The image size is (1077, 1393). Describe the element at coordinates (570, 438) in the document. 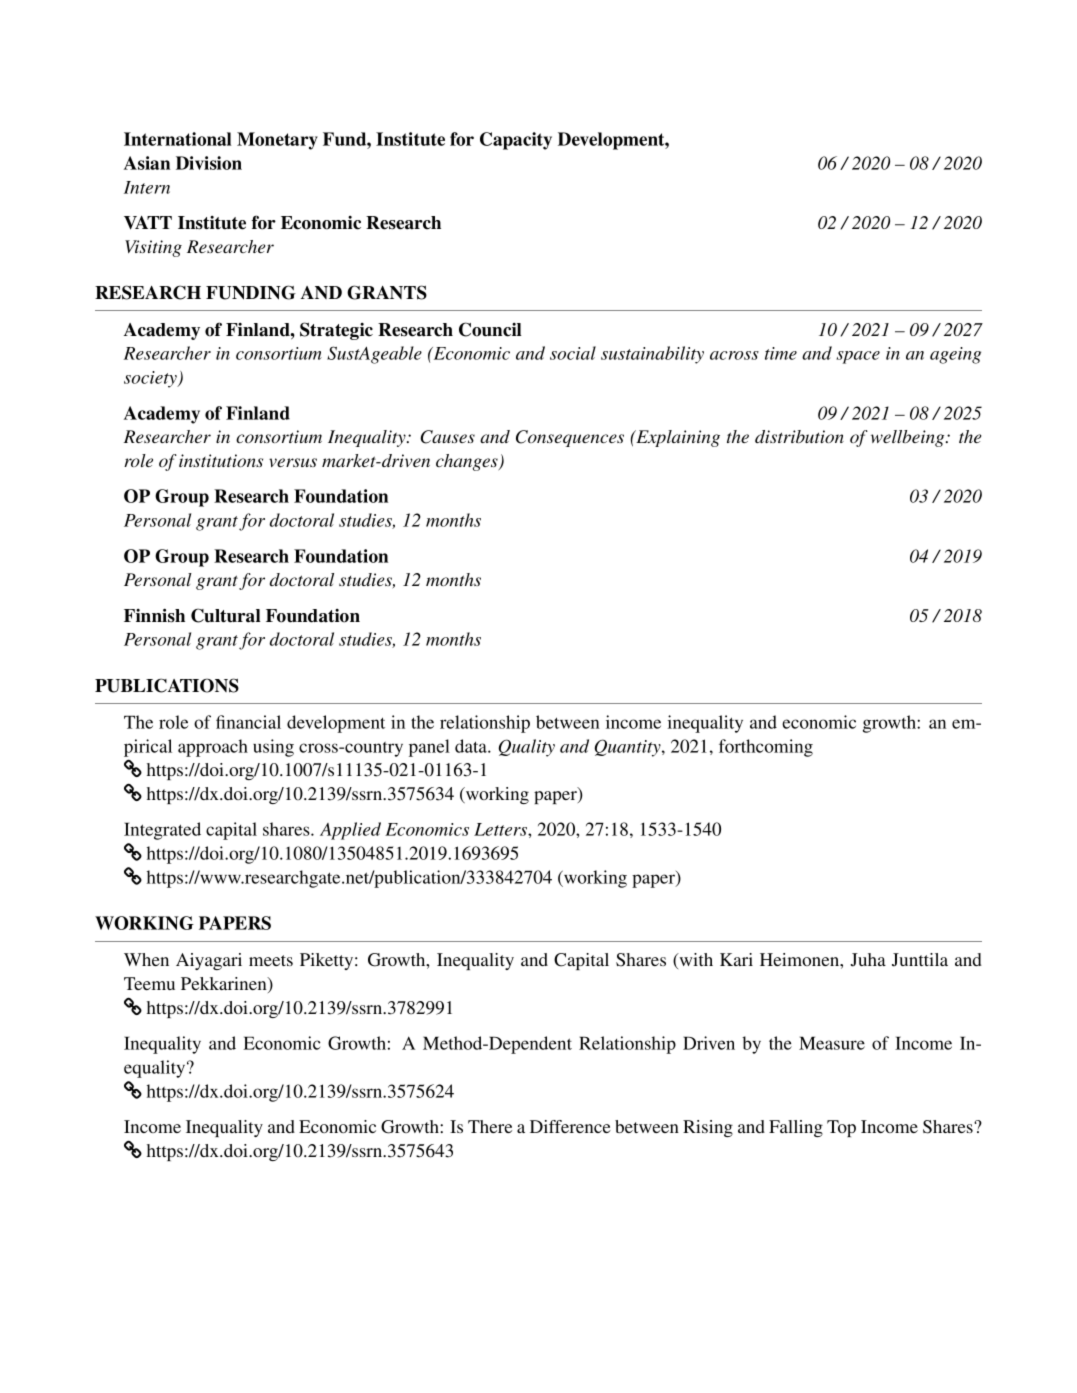

I see `Consequences` at that location.
